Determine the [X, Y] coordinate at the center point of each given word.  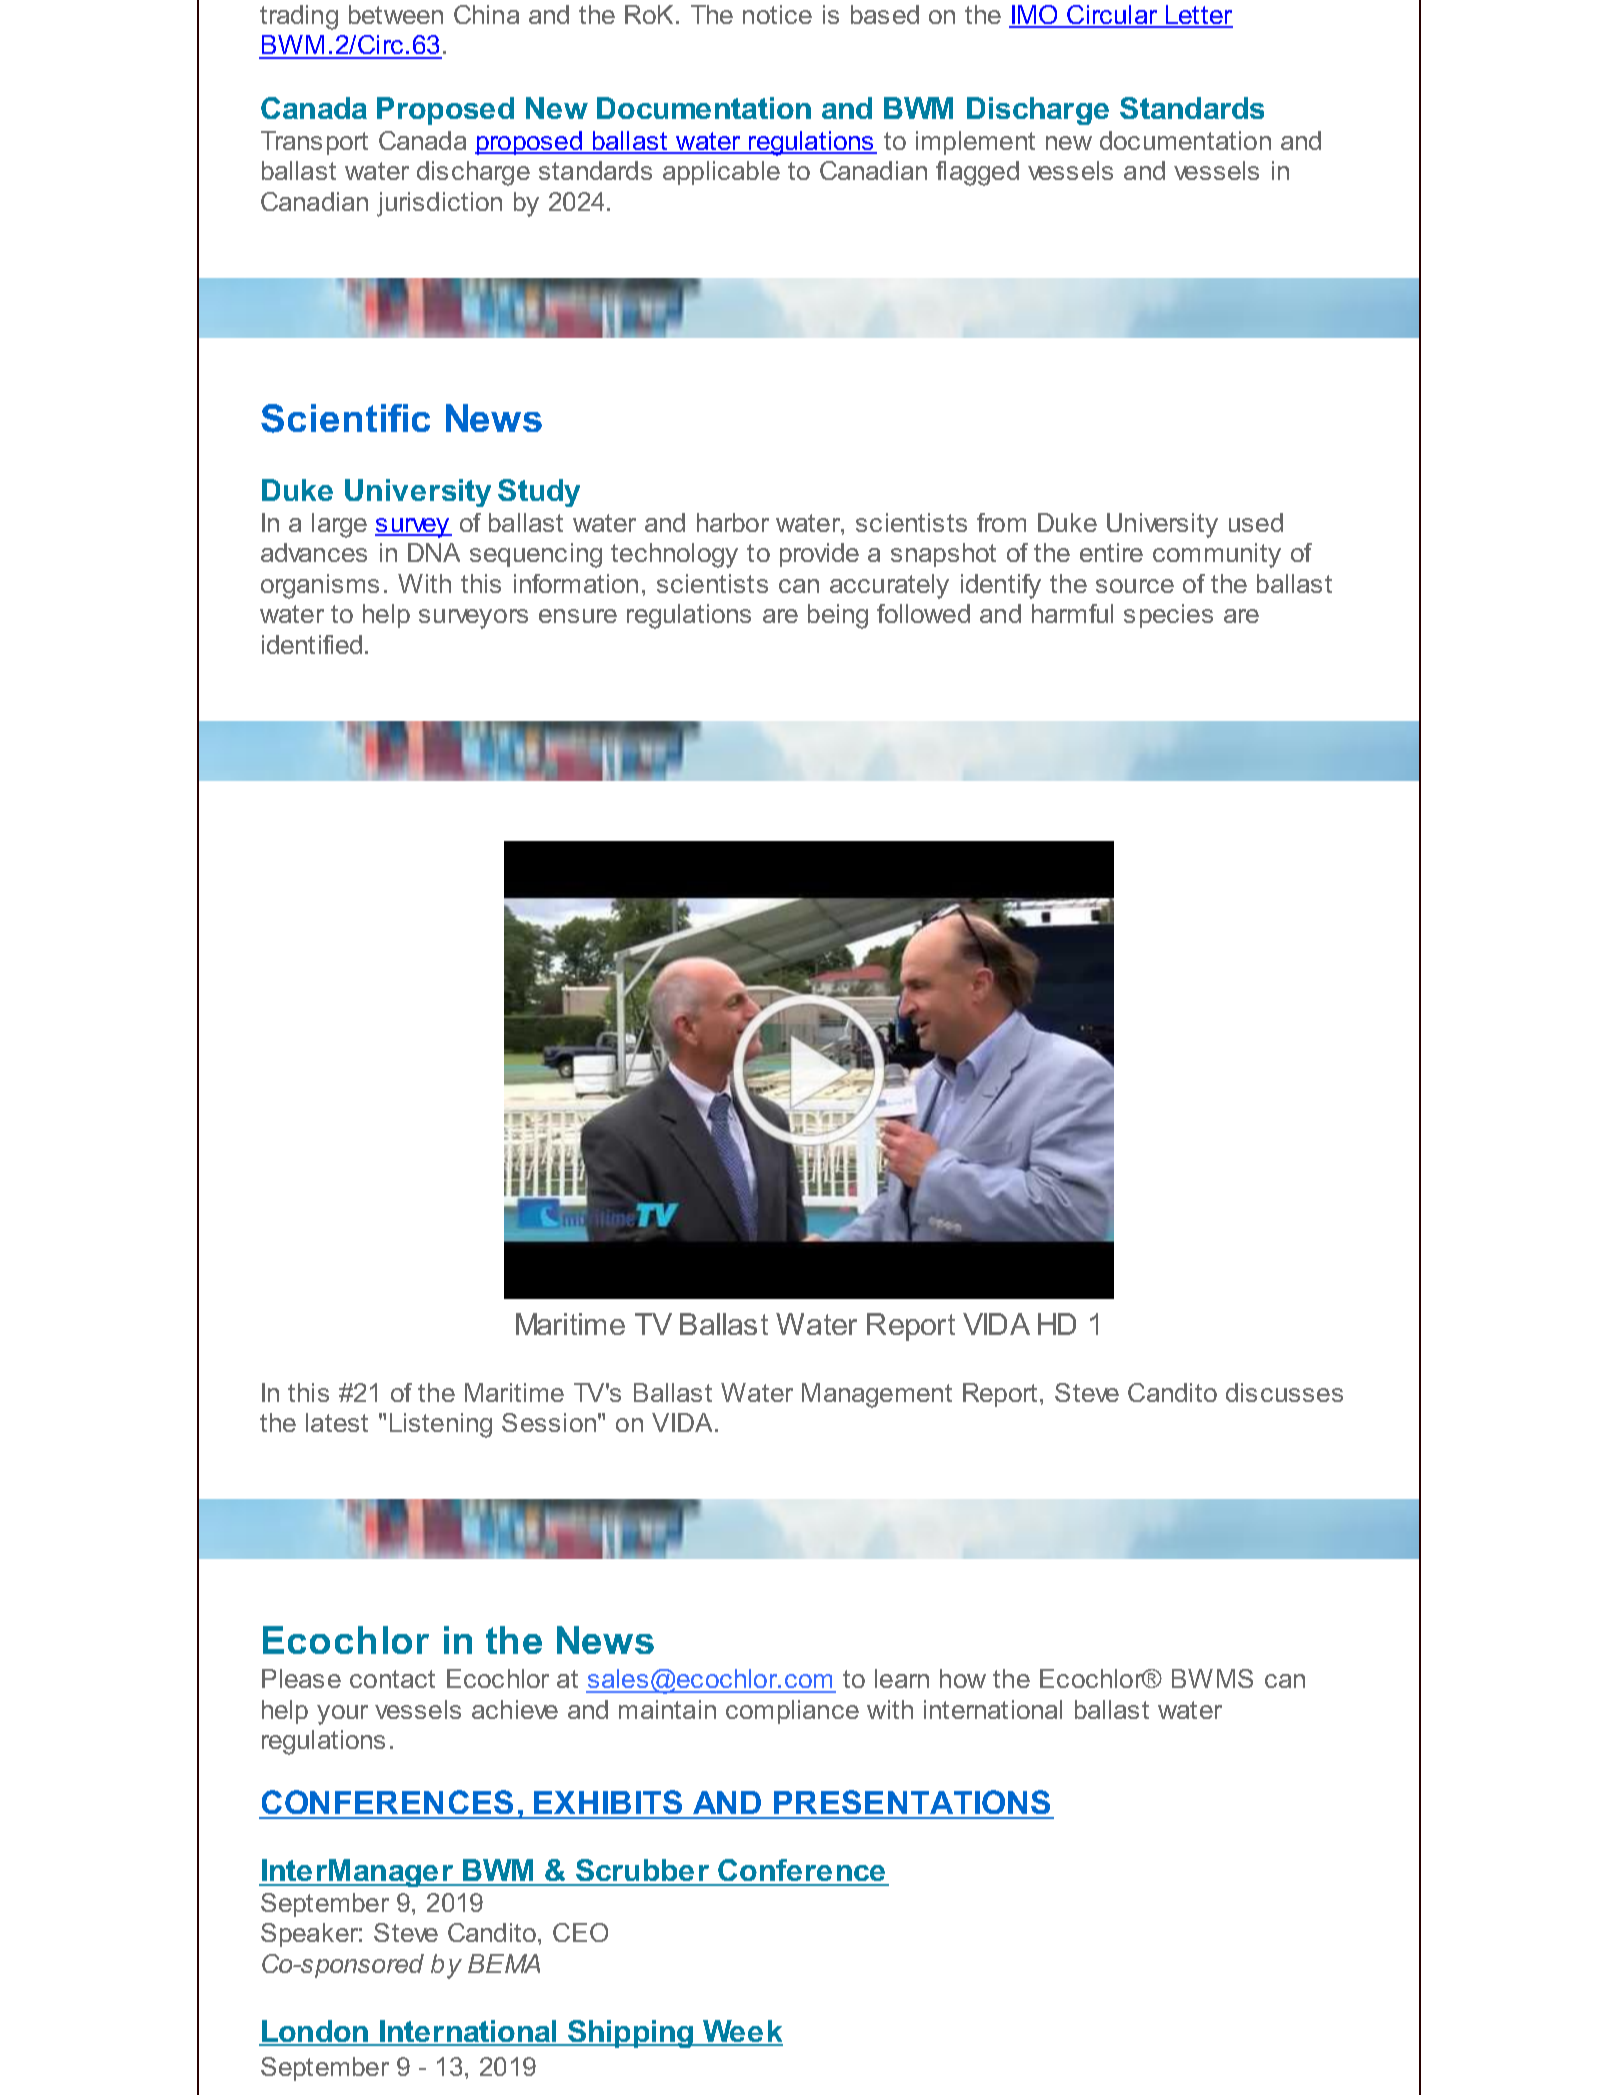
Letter [1198, 16]
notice [777, 14]
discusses [1284, 1392]
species [1168, 616]
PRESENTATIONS [912, 1804]
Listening [441, 1425]
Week [742, 2032]
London [315, 2032]
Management [877, 1395]
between [396, 14]
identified [312, 644]
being [838, 616]
